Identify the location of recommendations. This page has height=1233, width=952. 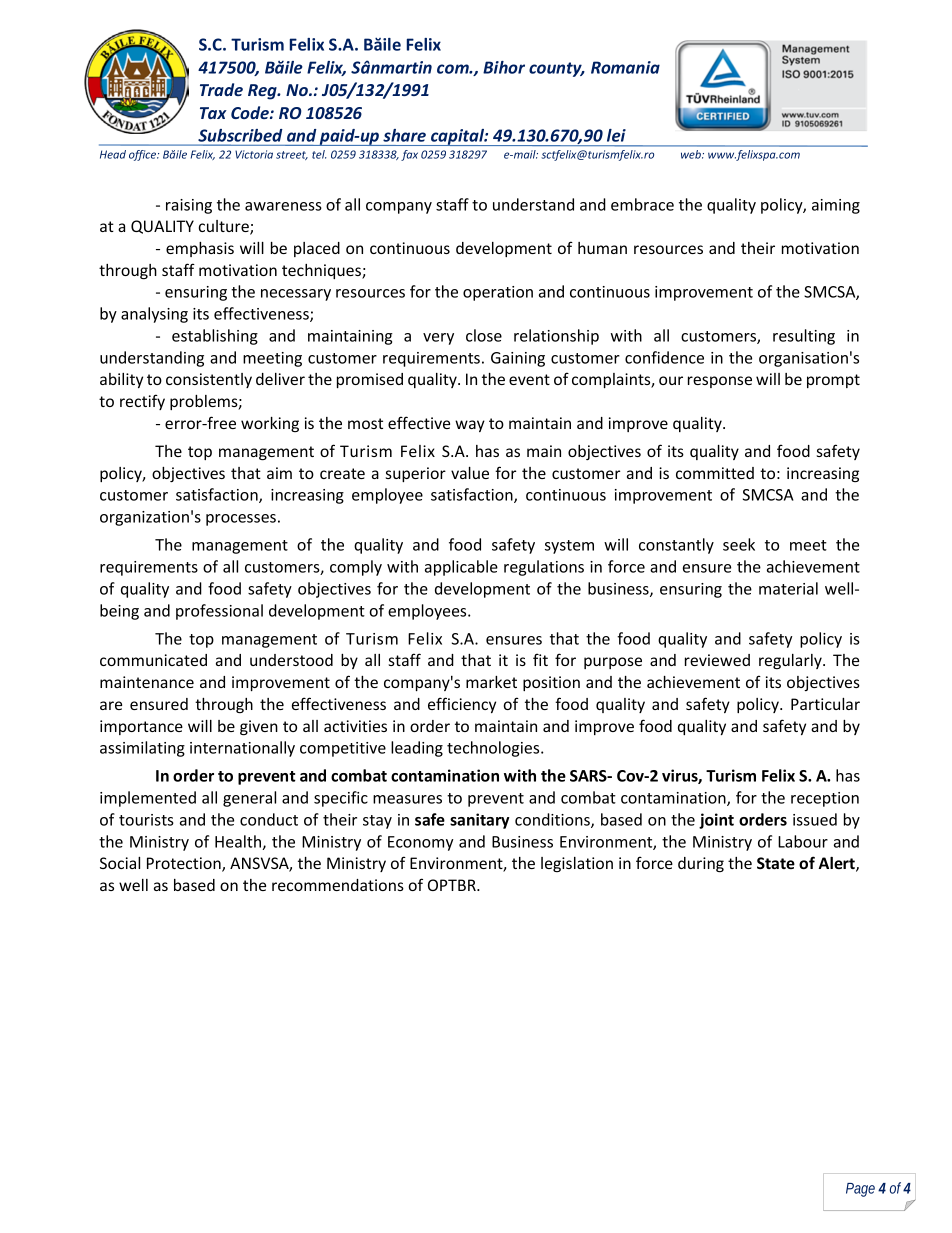
(338, 885).
